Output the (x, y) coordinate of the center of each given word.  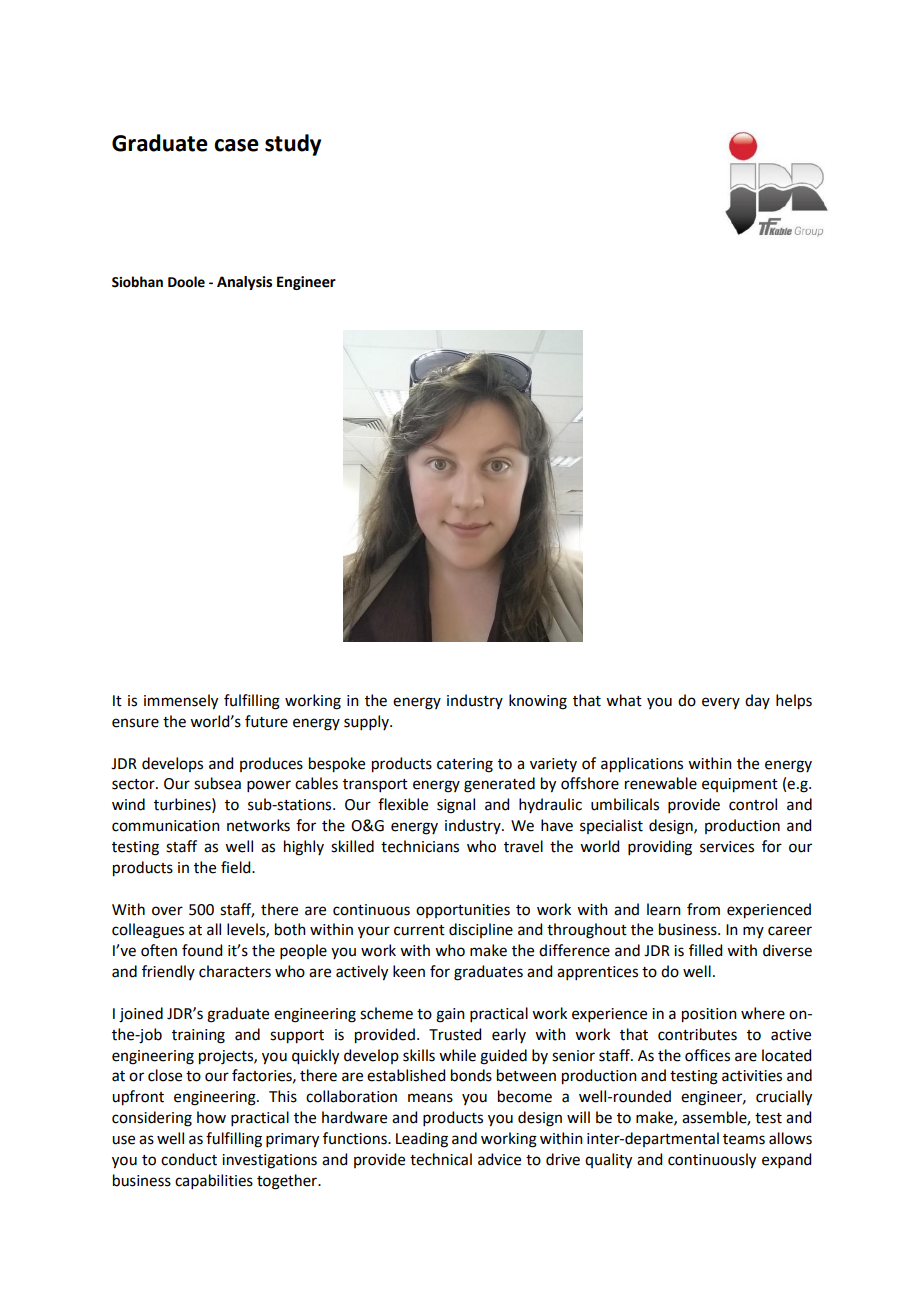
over (167, 911)
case (236, 145)
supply (367, 722)
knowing (538, 702)
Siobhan (137, 282)
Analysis (244, 283)
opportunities (463, 911)
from (703, 909)
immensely (181, 702)
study (293, 145)
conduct (189, 1159)
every (721, 703)
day (757, 701)
